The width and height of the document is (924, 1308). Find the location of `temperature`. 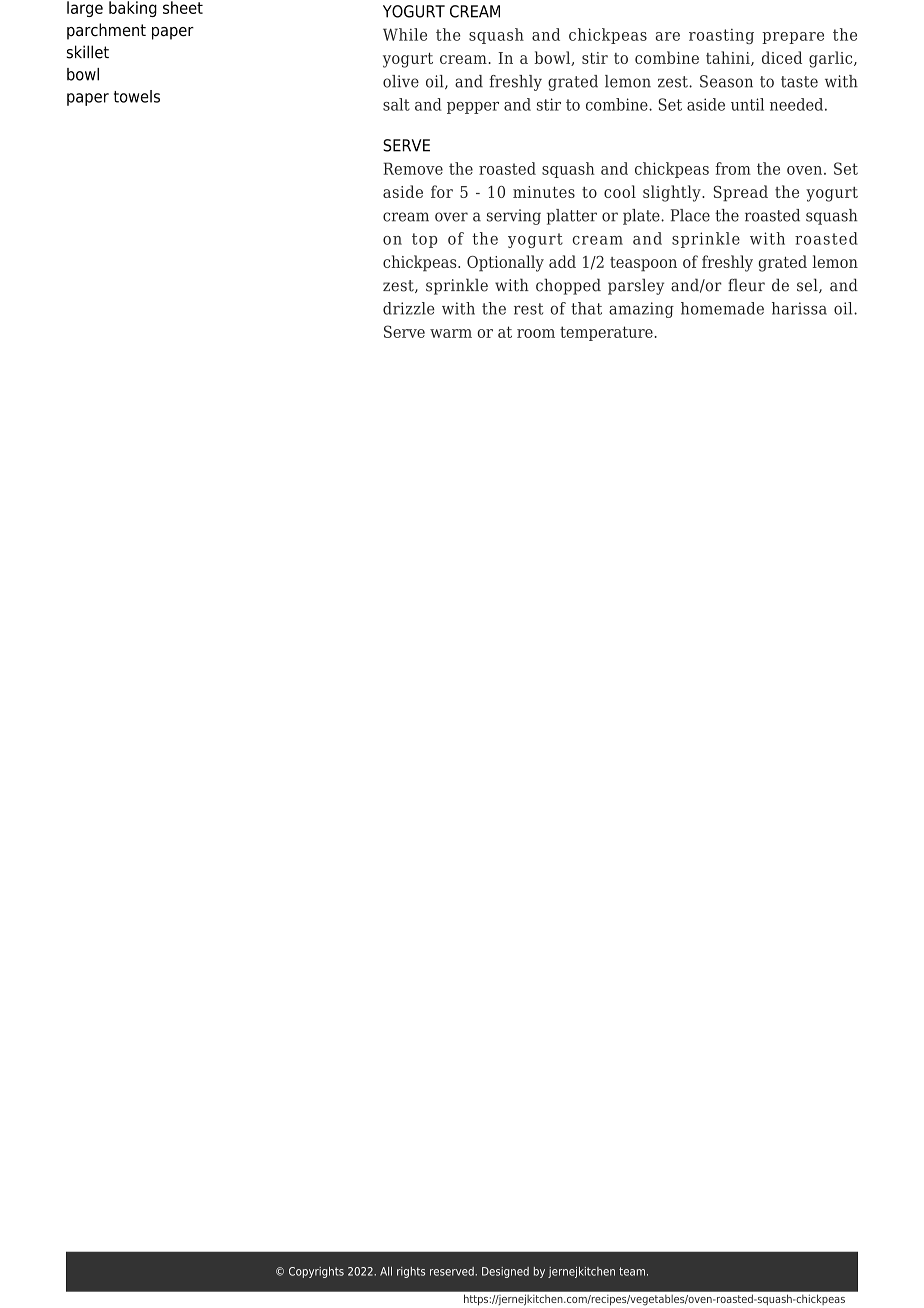

temperature is located at coordinates (607, 333).
